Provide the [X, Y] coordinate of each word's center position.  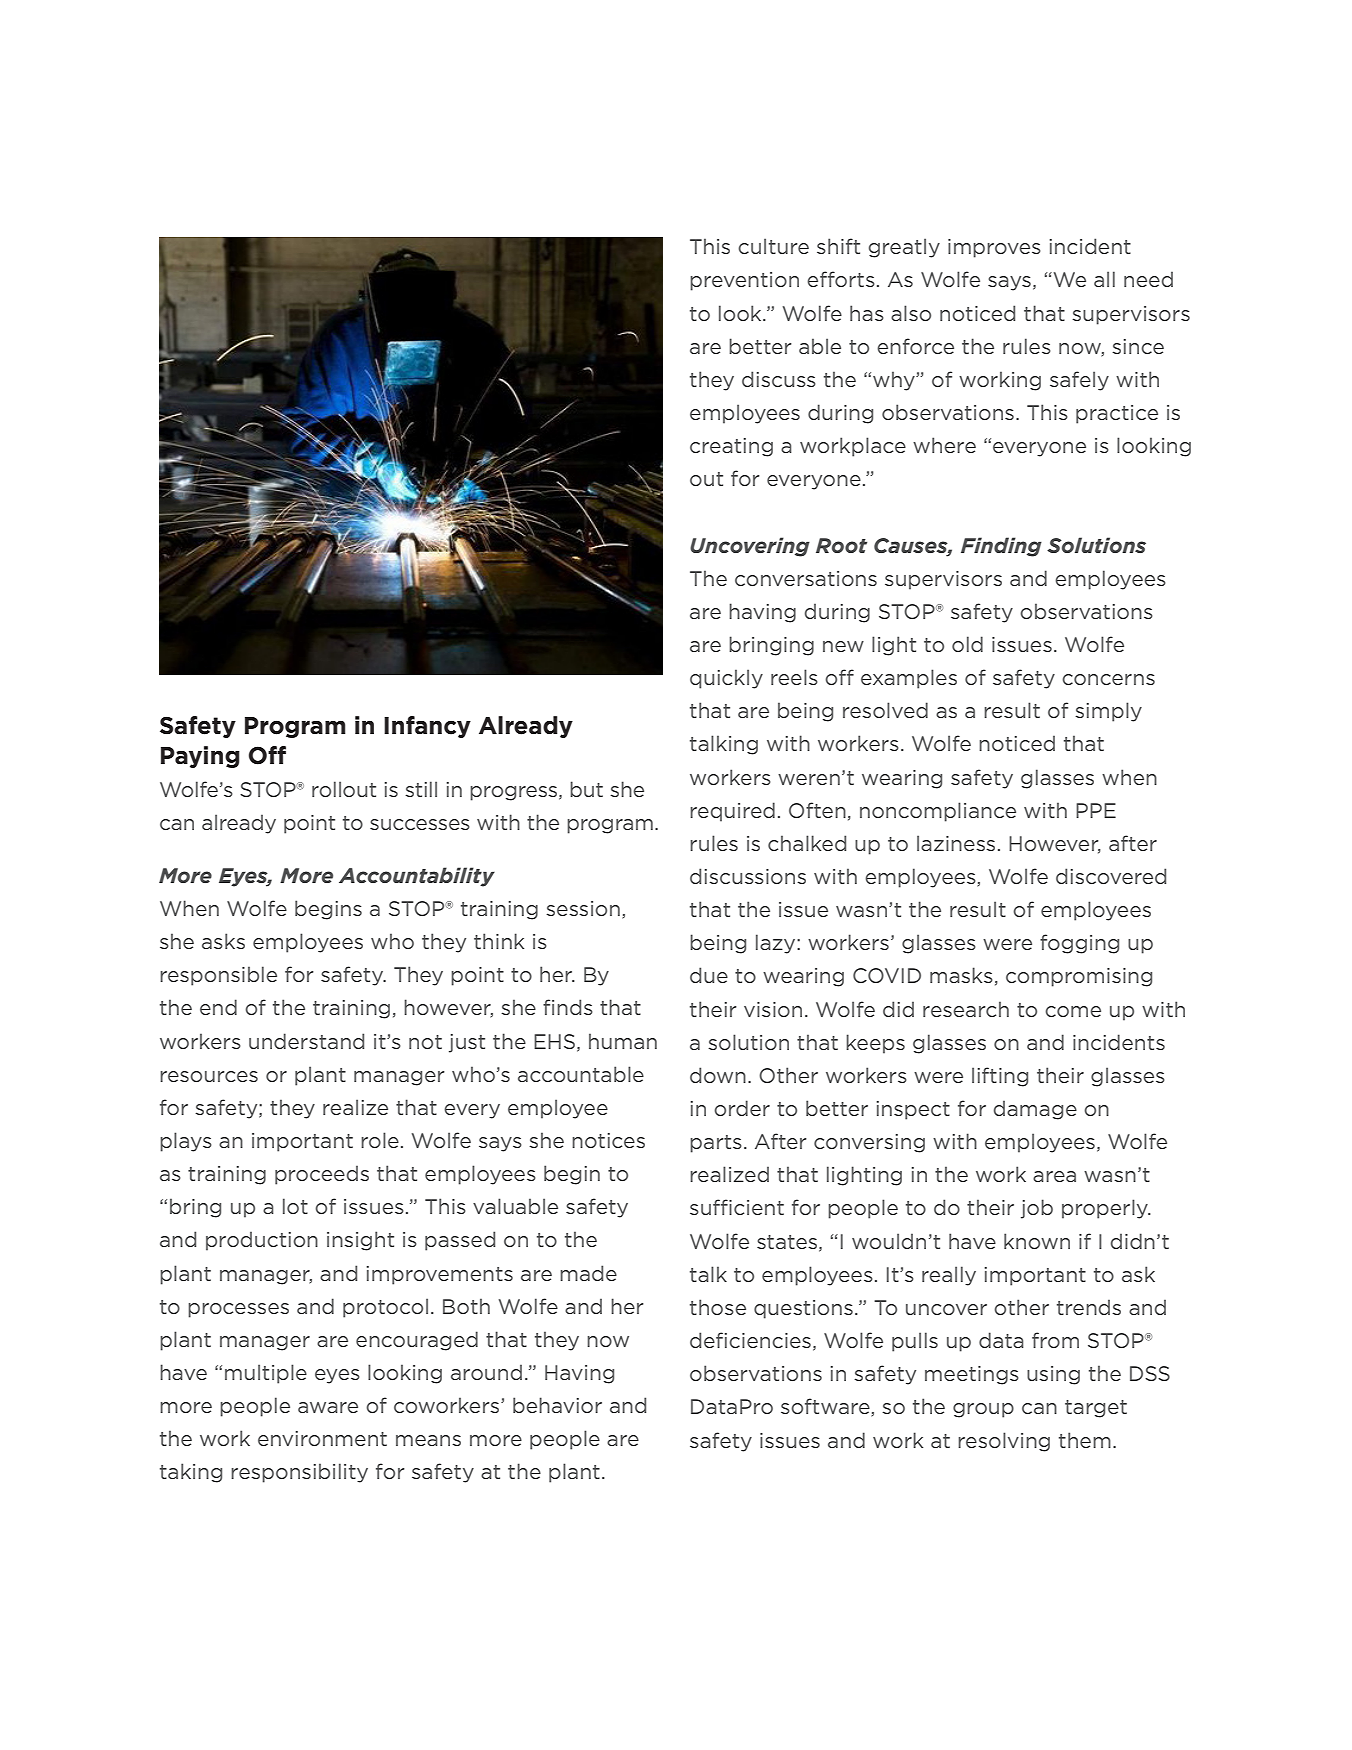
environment [322, 1438]
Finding [1001, 547]
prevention [744, 281]
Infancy [427, 727]
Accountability [417, 877]
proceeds [322, 1175]
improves [994, 248]
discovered [1111, 876]
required [732, 812]
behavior [557, 1405]
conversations [806, 578]
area [1054, 1176]
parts [716, 1144]
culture [773, 246]
